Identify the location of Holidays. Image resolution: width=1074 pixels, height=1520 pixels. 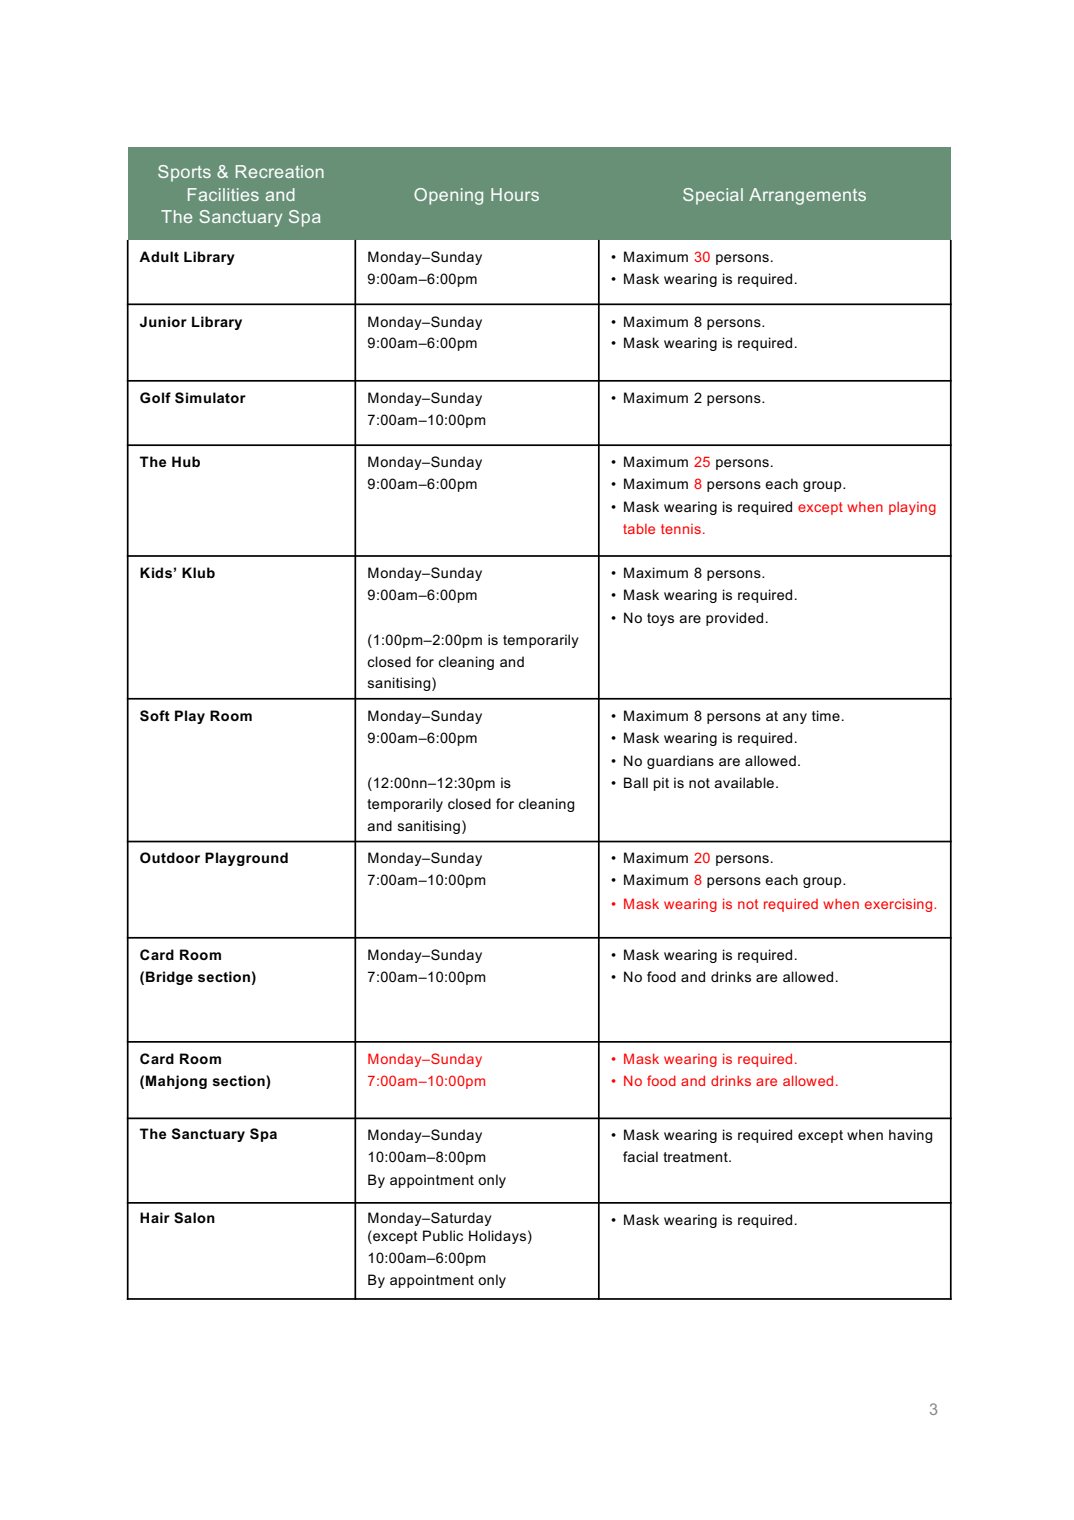
(497, 1237).
